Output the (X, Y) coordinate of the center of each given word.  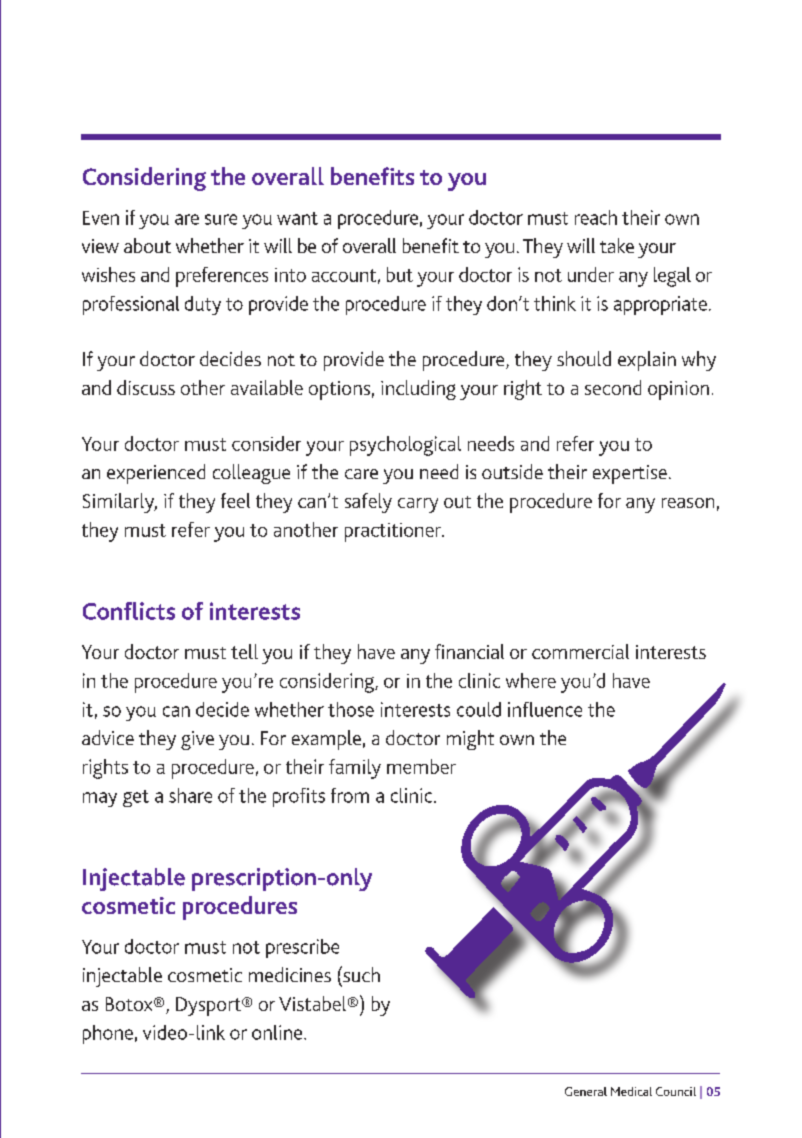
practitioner (394, 532)
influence (545, 709)
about (147, 245)
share (190, 795)
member (421, 766)
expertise (630, 474)
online (278, 1032)
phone (108, 1034)
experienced (156, 474)
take (617, 245)
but (400, 274)
